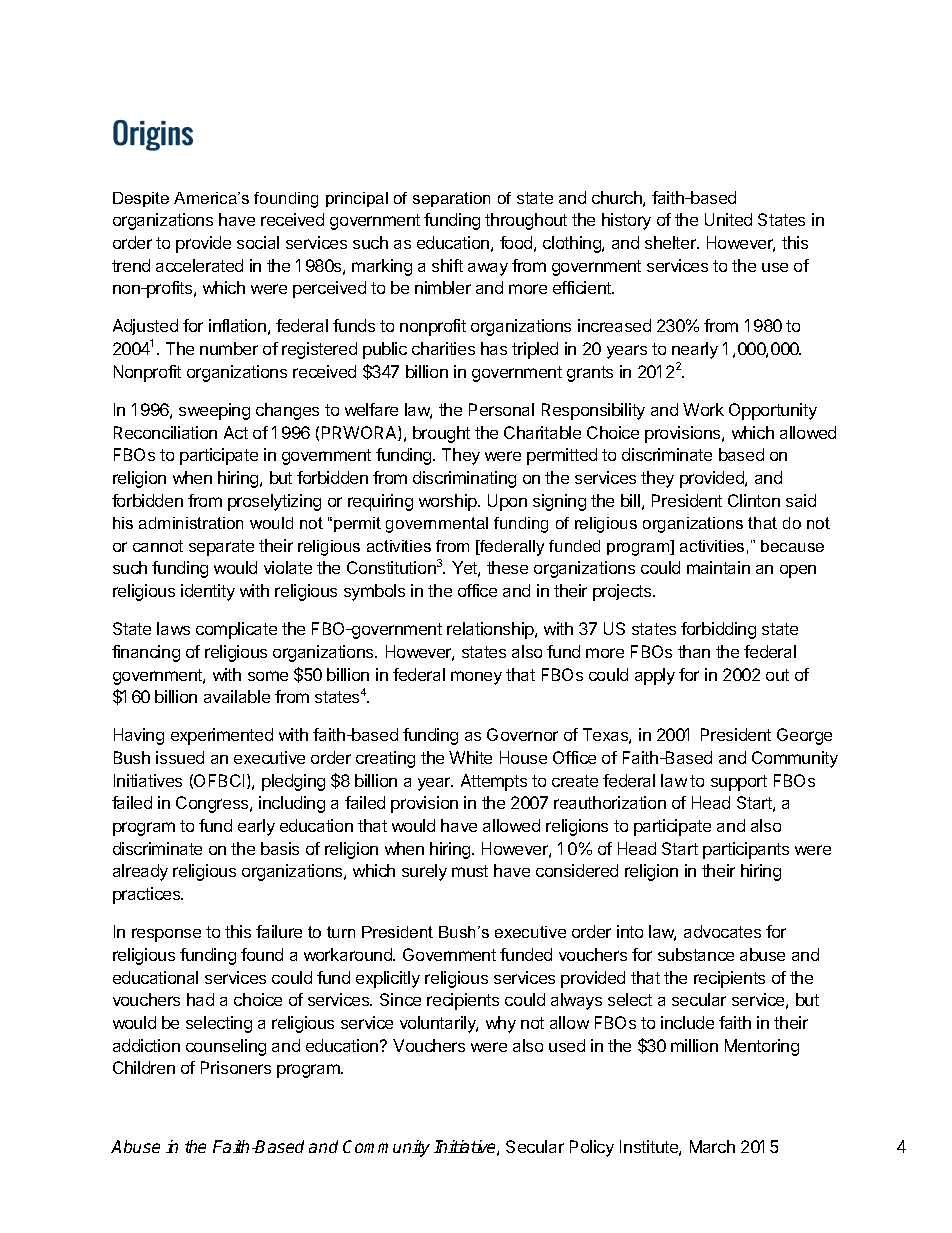 This screenshot has width=952, height=1233. Describe the element at coordinates (165, 432) in the screenshot. I see `Reconciliation` at that location.
